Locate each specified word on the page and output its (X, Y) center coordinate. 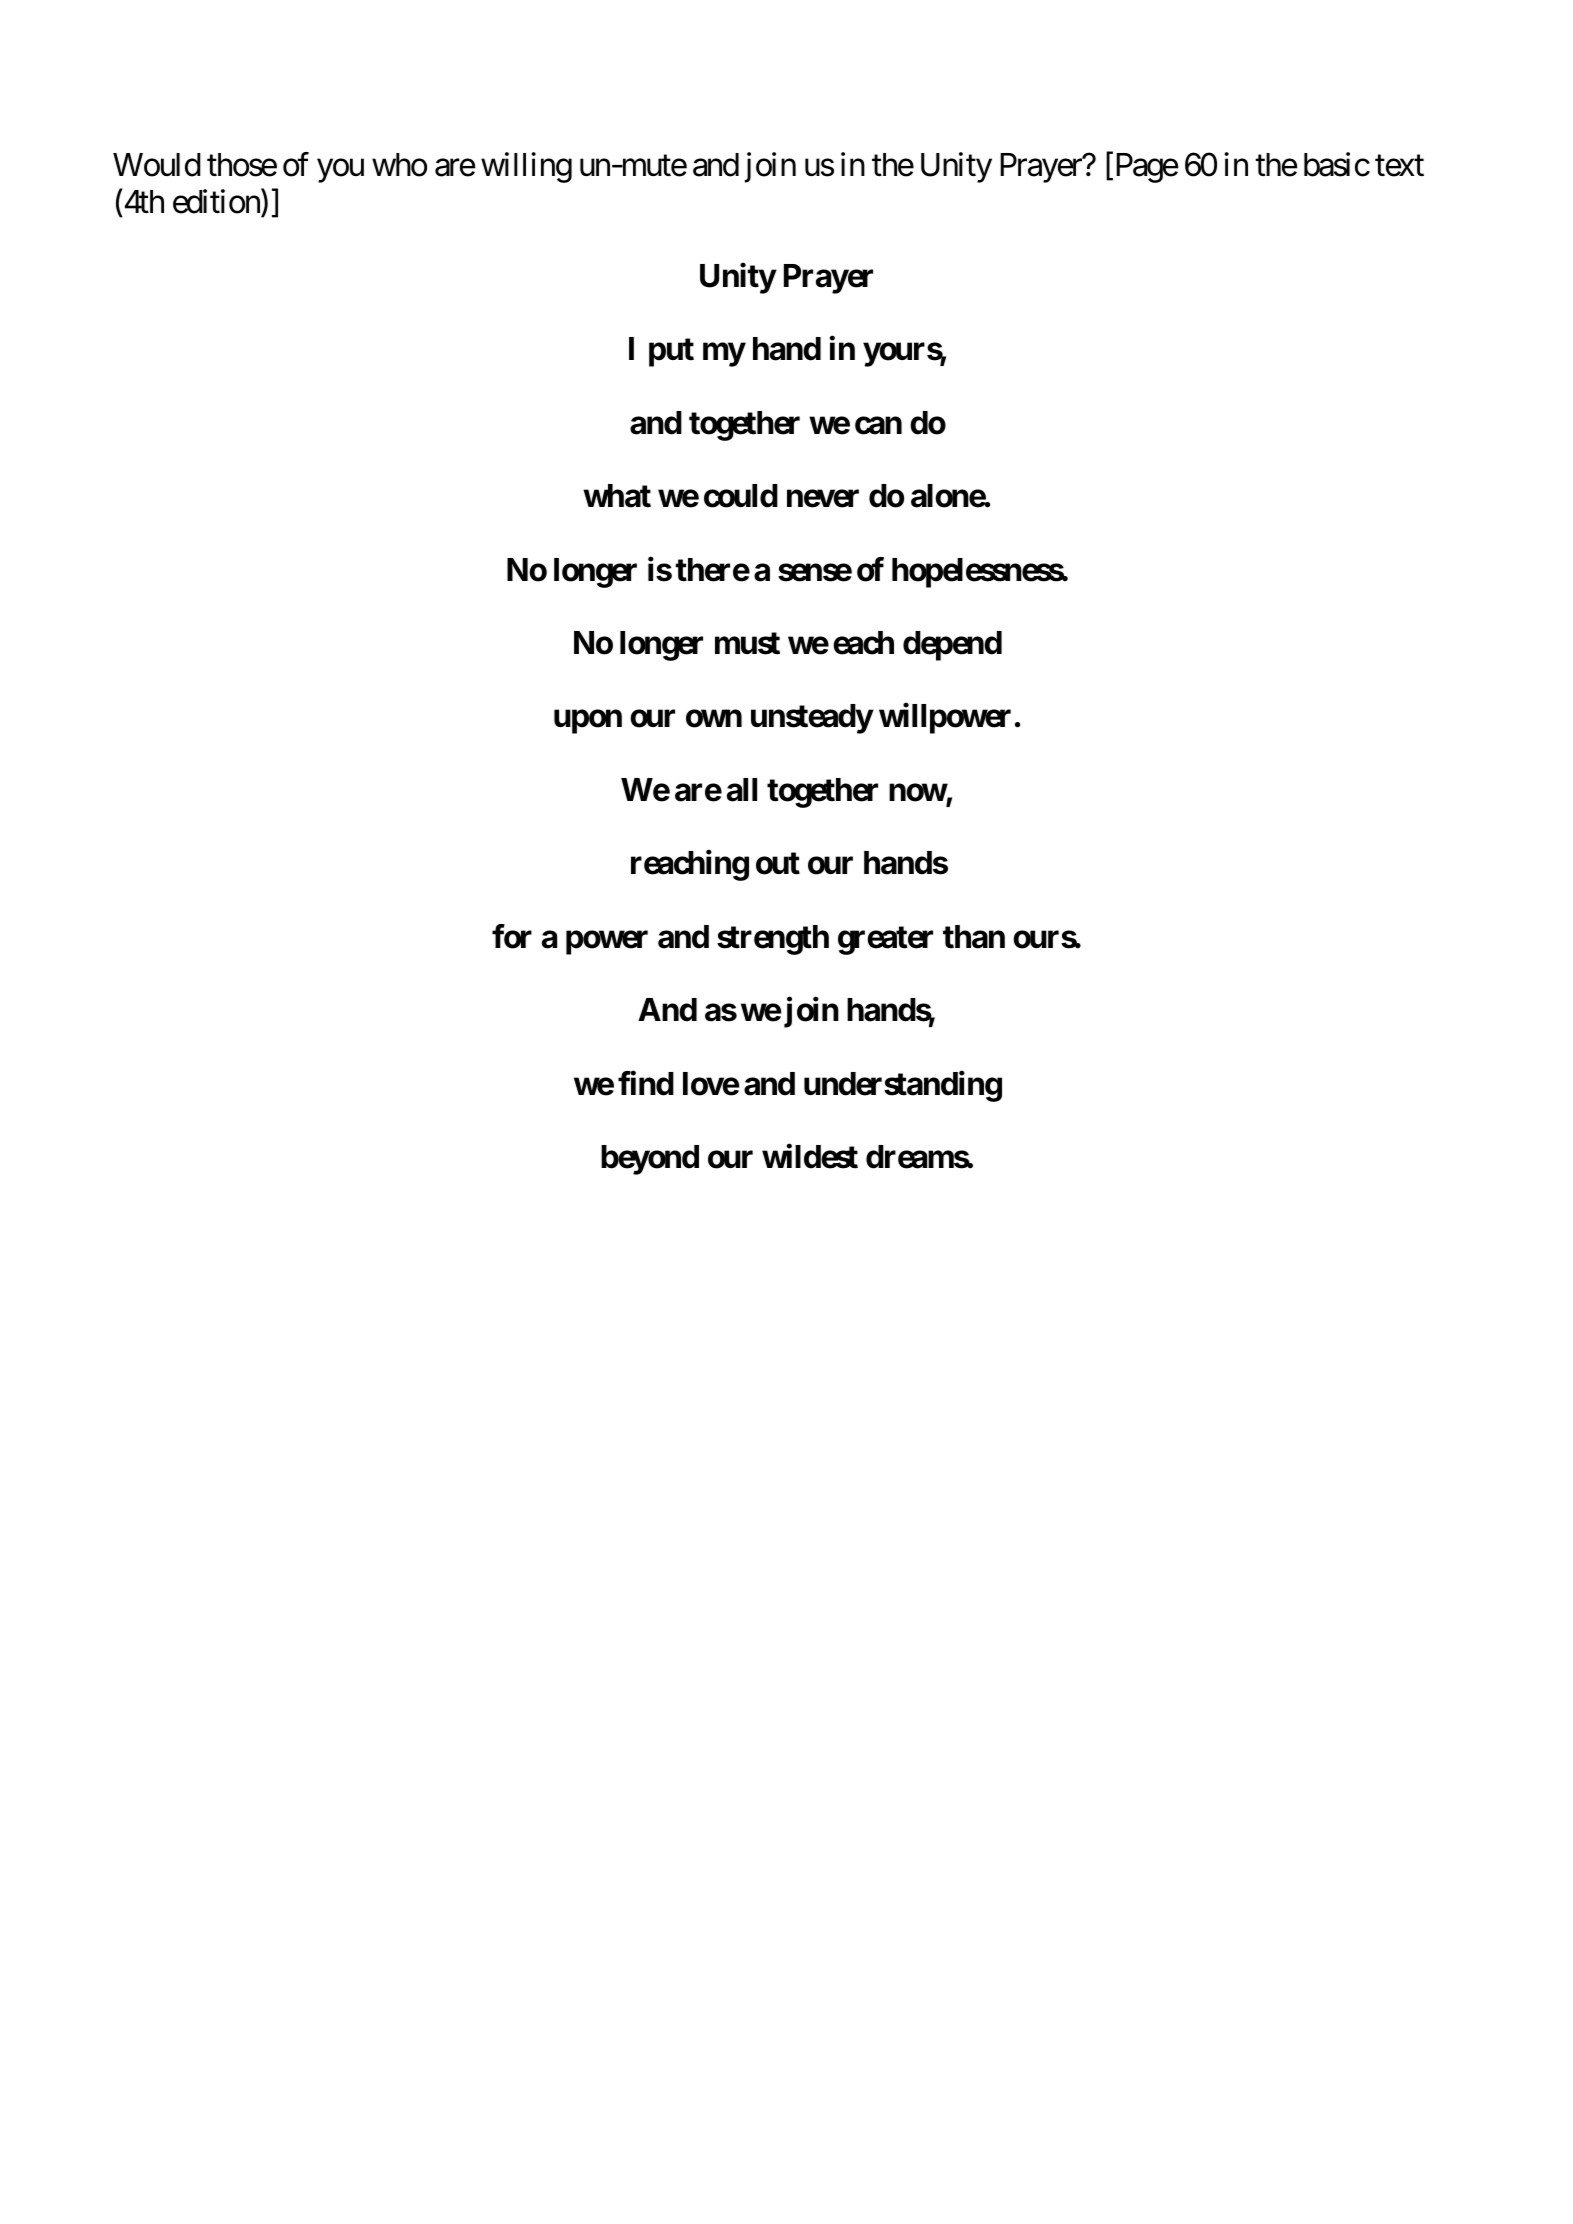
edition (217, 202)
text (1399, 166)
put (671, 352)
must (747, 643)
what (617, 496)
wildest (810, 1156)
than (974, 937)
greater (885, 940)
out (778, 863)
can (878, 426)
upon (588, 722)
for (512, 936)
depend (952, 646)
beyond (650, 1160)
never (823, 499)
